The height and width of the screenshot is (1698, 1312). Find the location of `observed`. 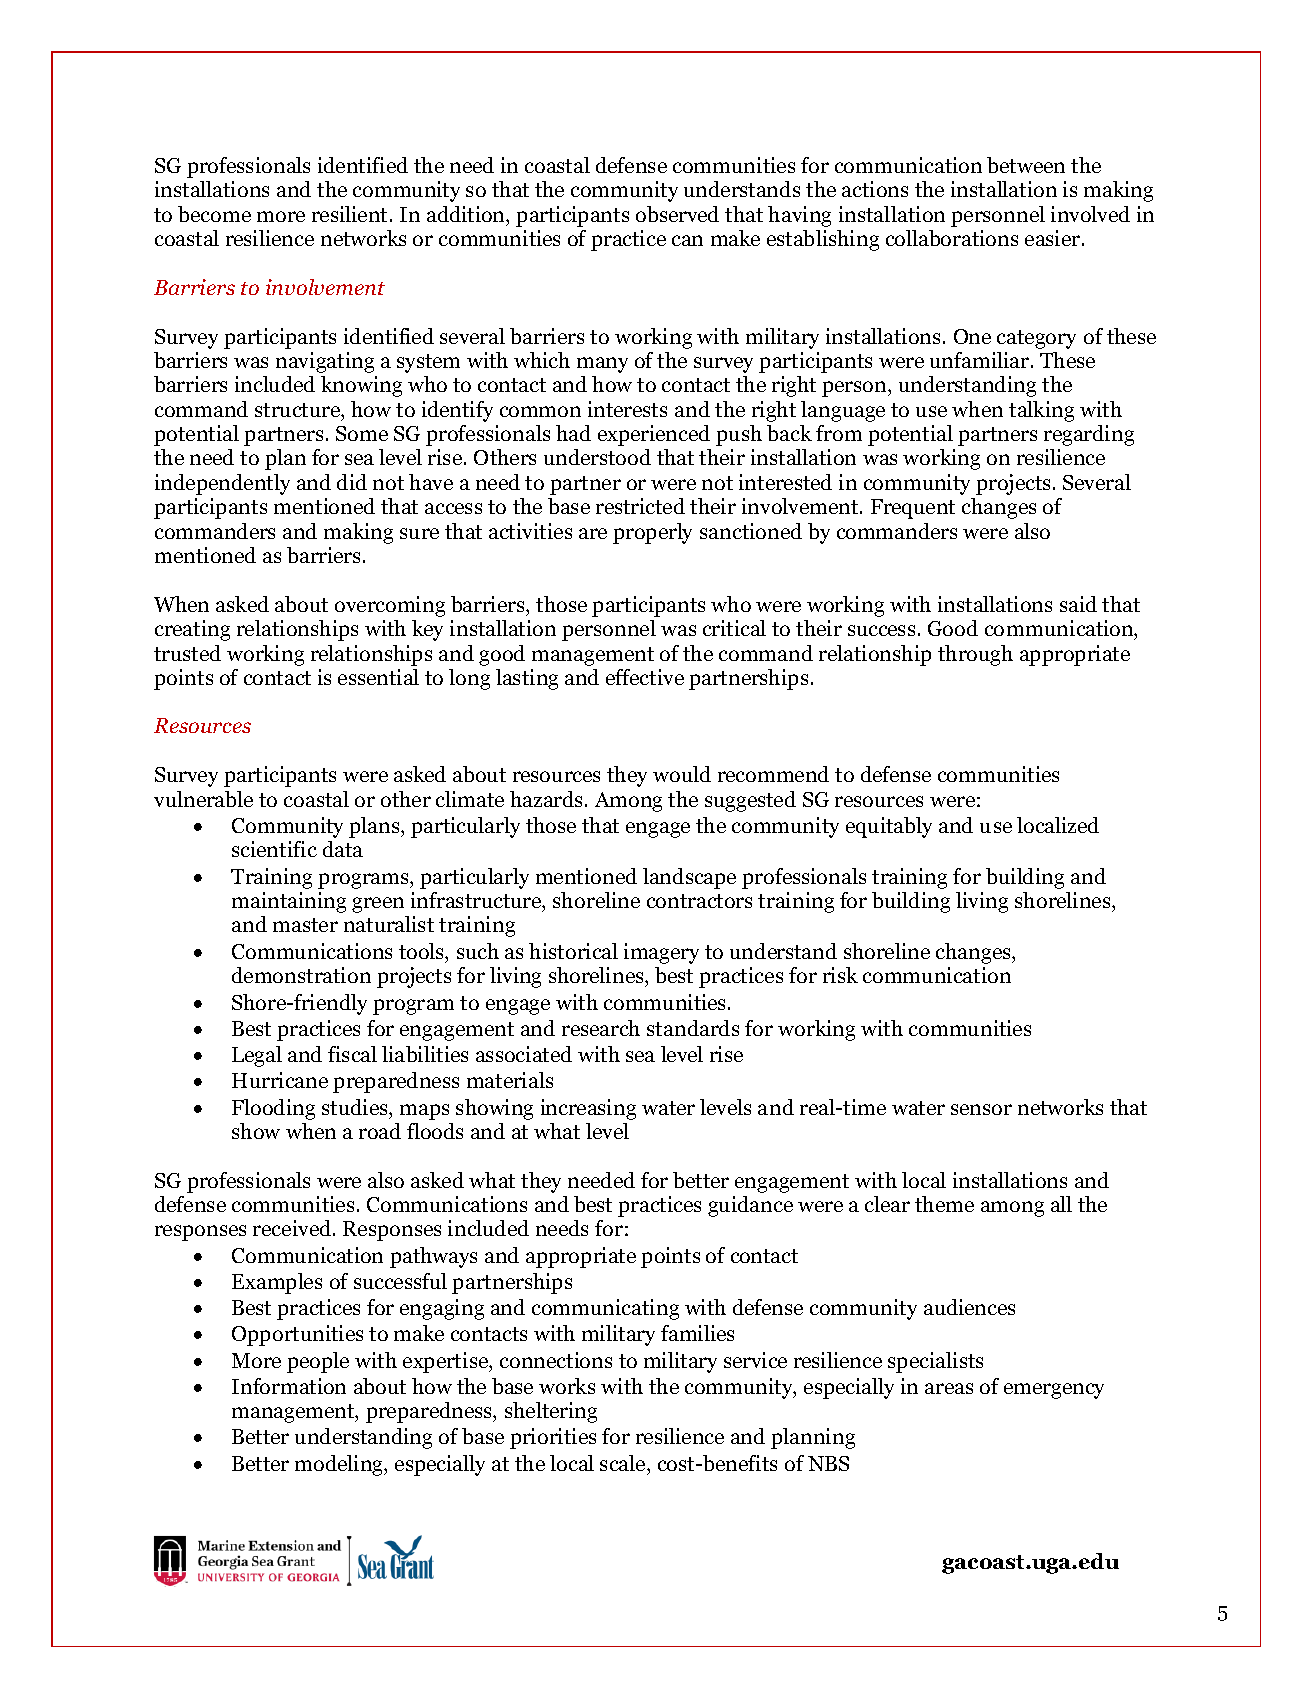

observed is located at coordinates (677, 214).
